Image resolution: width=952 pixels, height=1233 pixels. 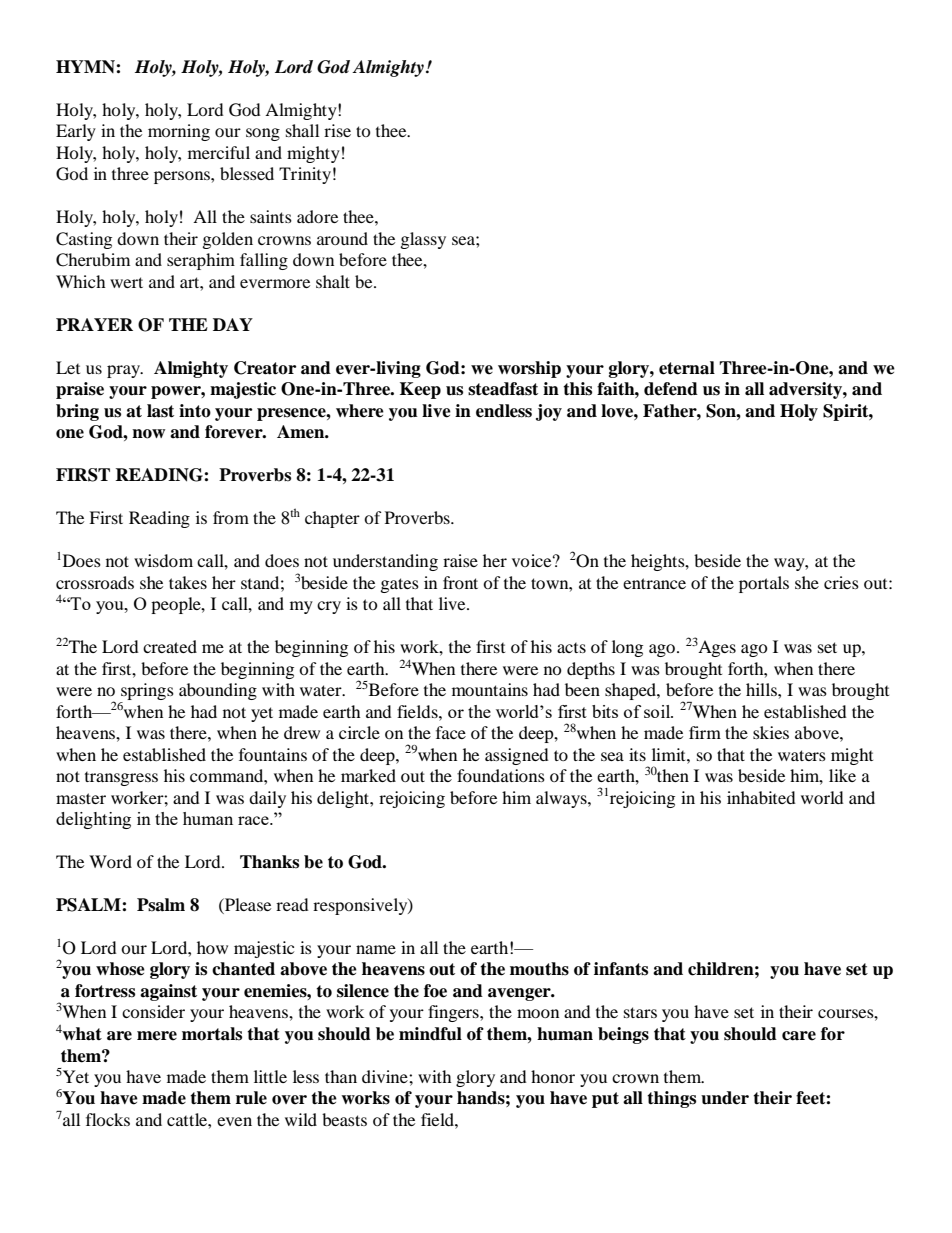 I want to click on takes, so click(x=188, y=582).
